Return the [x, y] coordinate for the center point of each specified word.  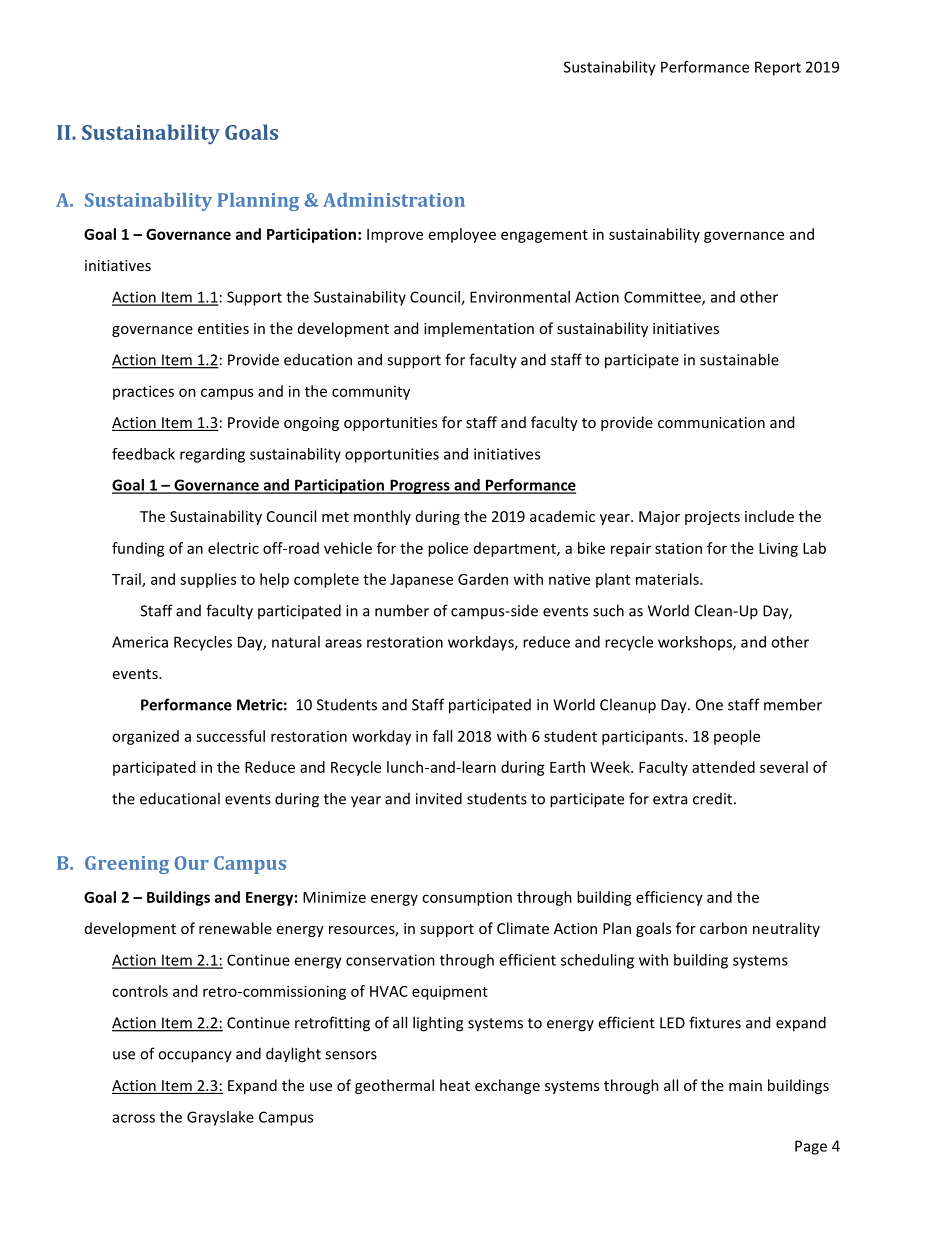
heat [455, 1085]
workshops [696, 643]
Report [778, 68]
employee [462, 235]
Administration [394, 200]
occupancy [195, 1057]
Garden [483, 579]
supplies [208, 580]
